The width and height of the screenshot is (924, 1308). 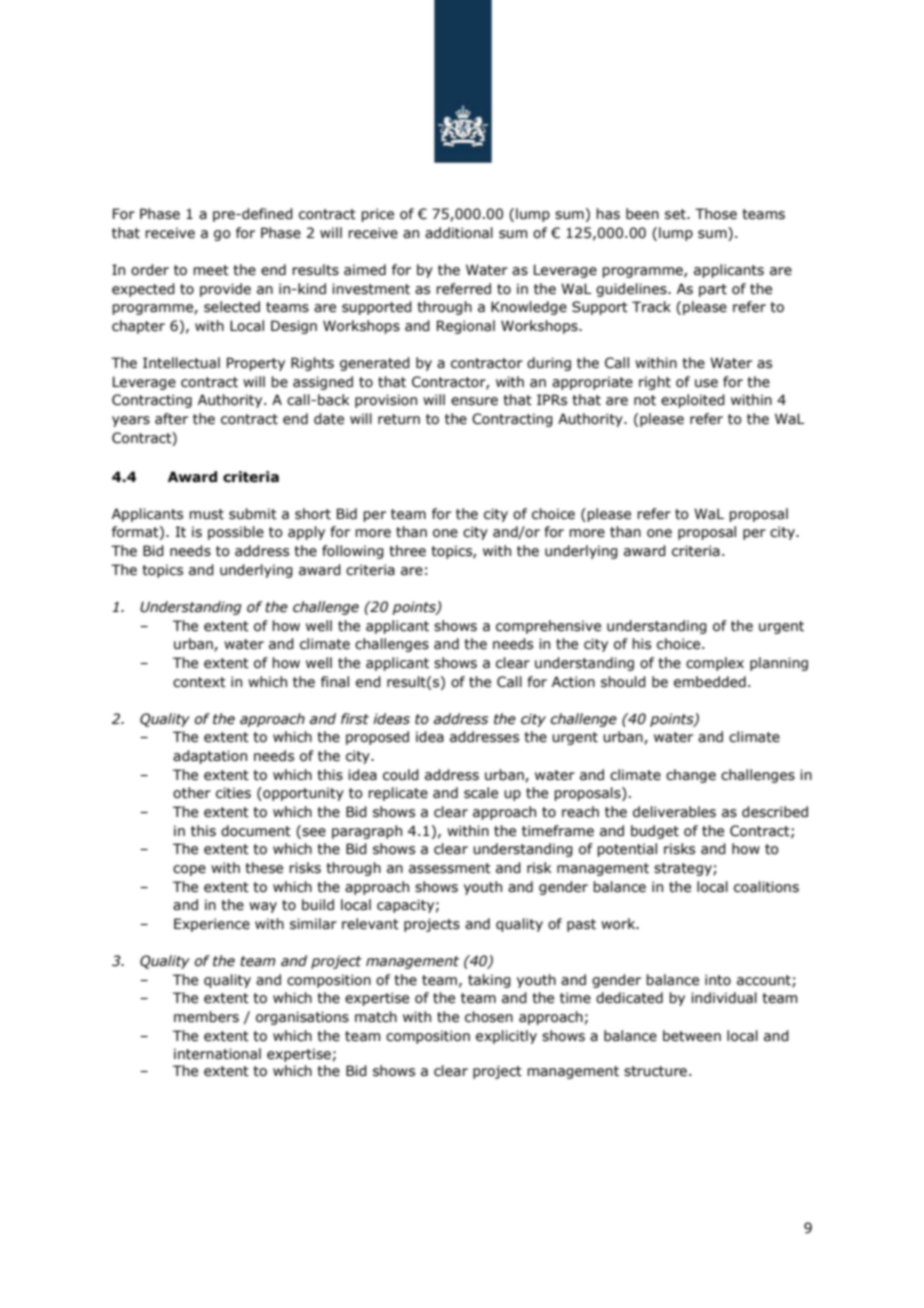 What do you see at coordinates (236, 533) in the screenshot?
I see `possible` at bounding box center [236, 533].
